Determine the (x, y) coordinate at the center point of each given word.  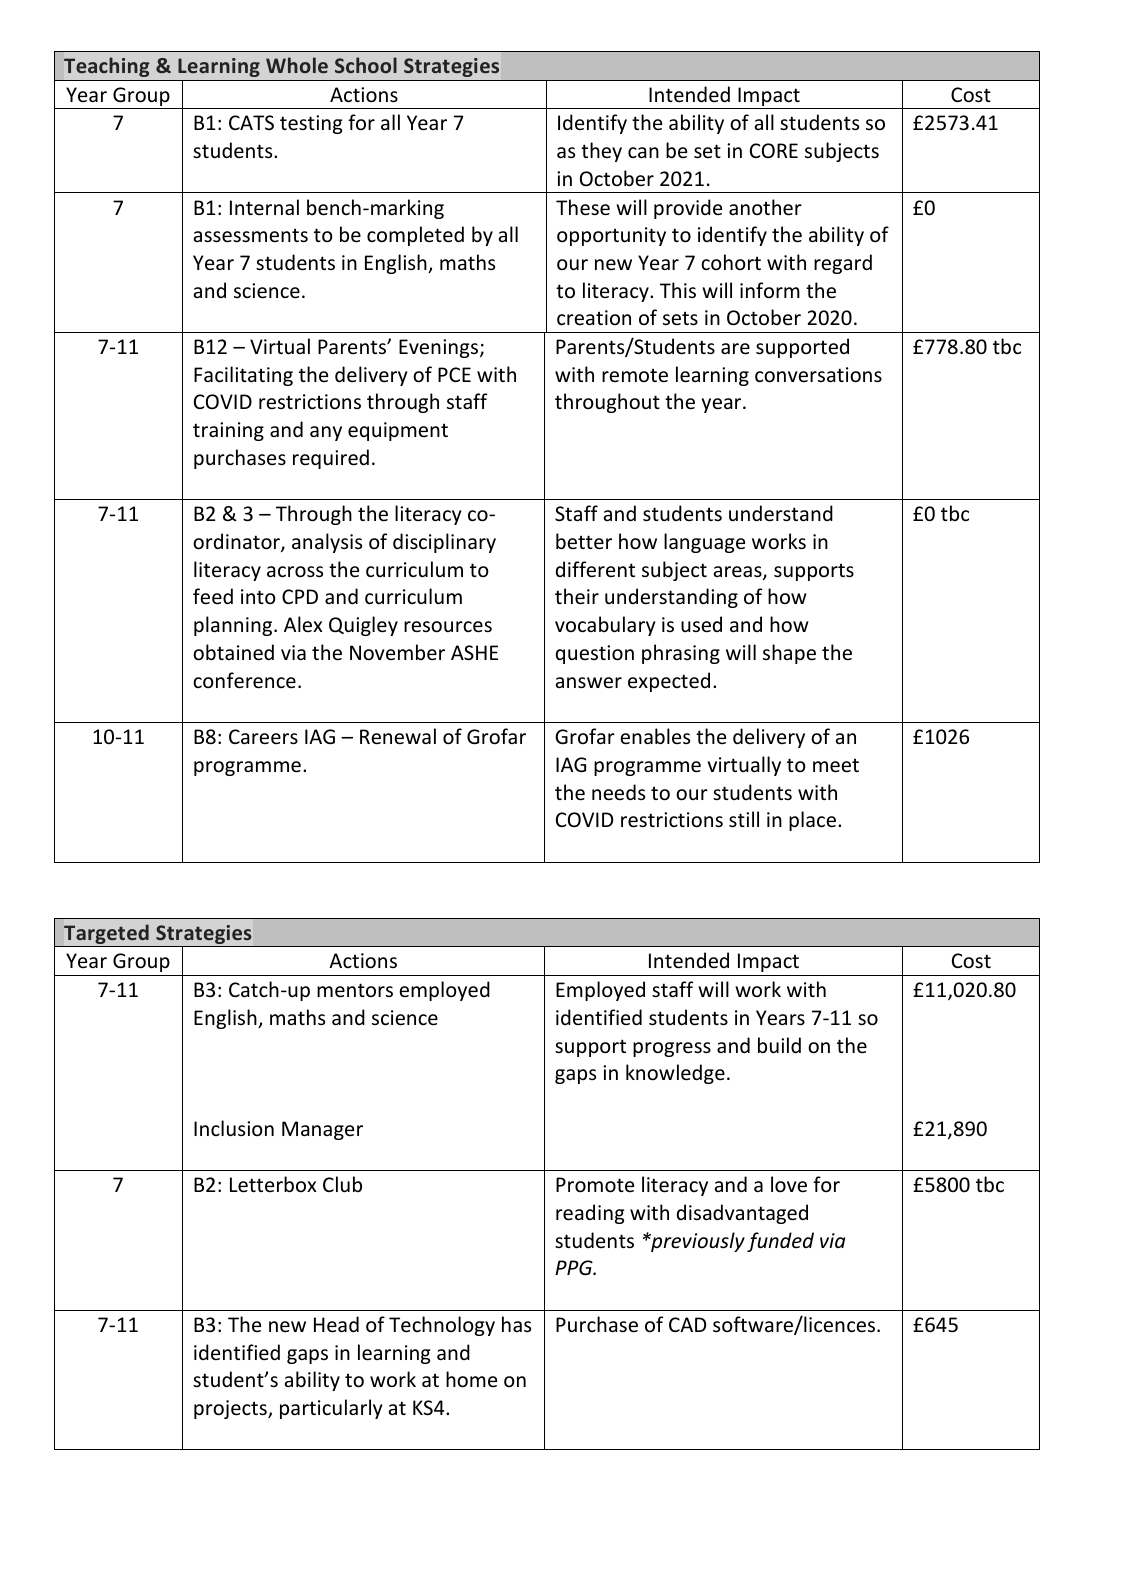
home (471, 1379)
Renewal (398, 736)
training (228, 431)
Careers (263, 737)
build (779, 1045)
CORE (774, 150)
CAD (687, 1324)
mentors (355, 990)
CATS (251, 122)
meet (836, 765)
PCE (454, 374)
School (366, 65)
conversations (818, 375)
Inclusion (234, 1128)
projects (231, 1409)
